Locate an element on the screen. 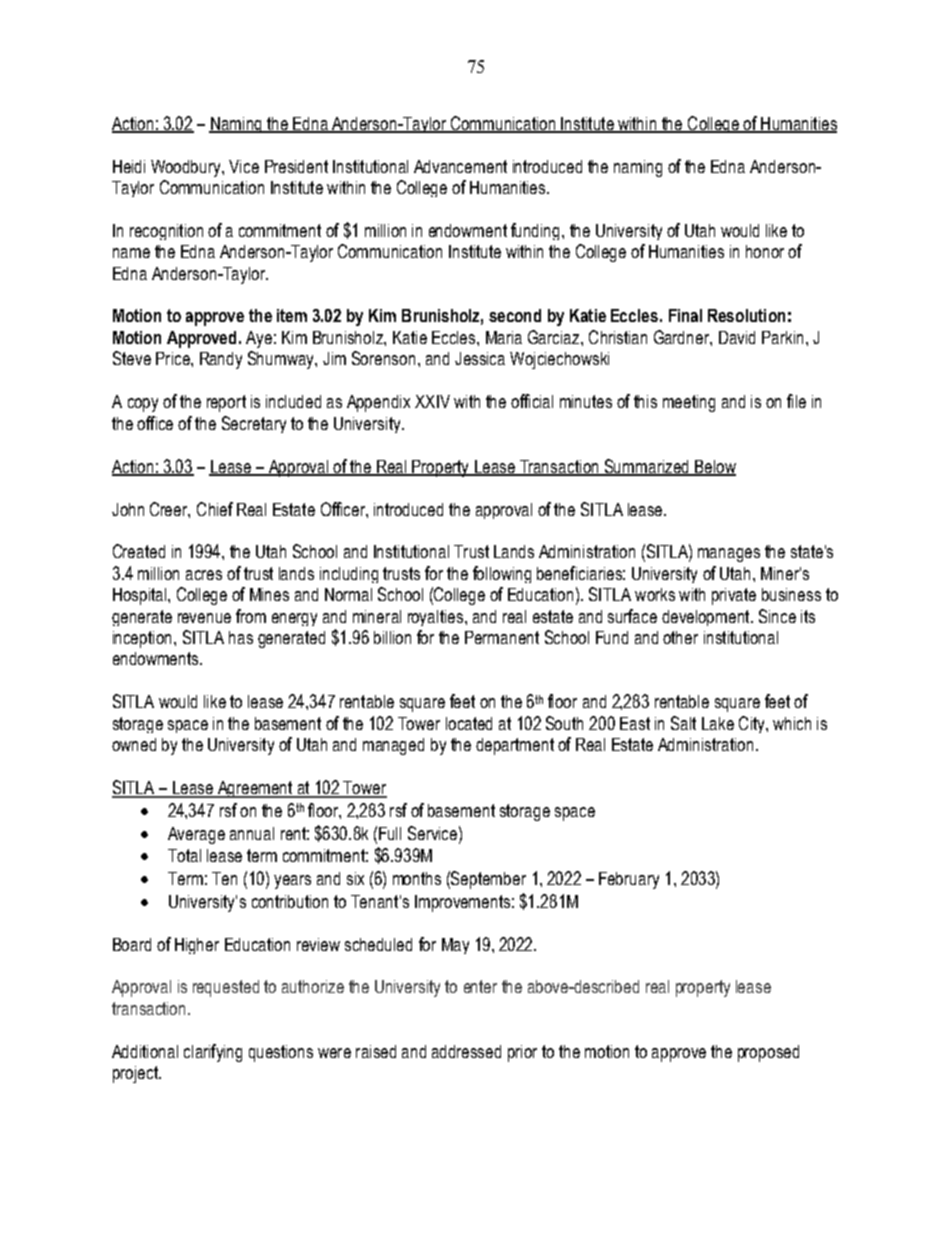 This screenshot has height=1233, width=952. revenue is located at coordinates (204, 618).
